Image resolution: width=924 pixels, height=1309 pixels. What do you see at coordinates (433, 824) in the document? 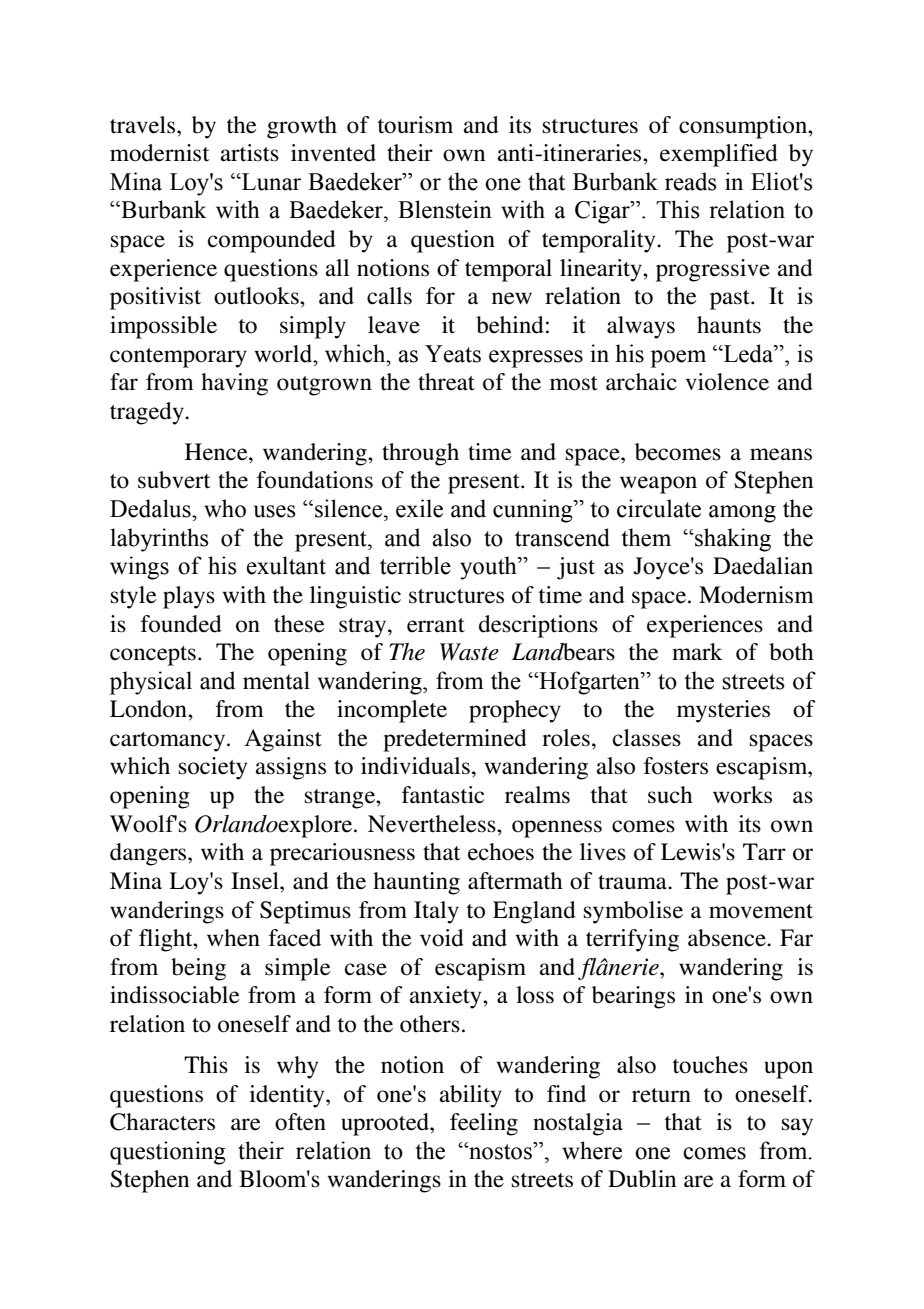
I see `Nevertheless` at bounding box center [433, 824].
